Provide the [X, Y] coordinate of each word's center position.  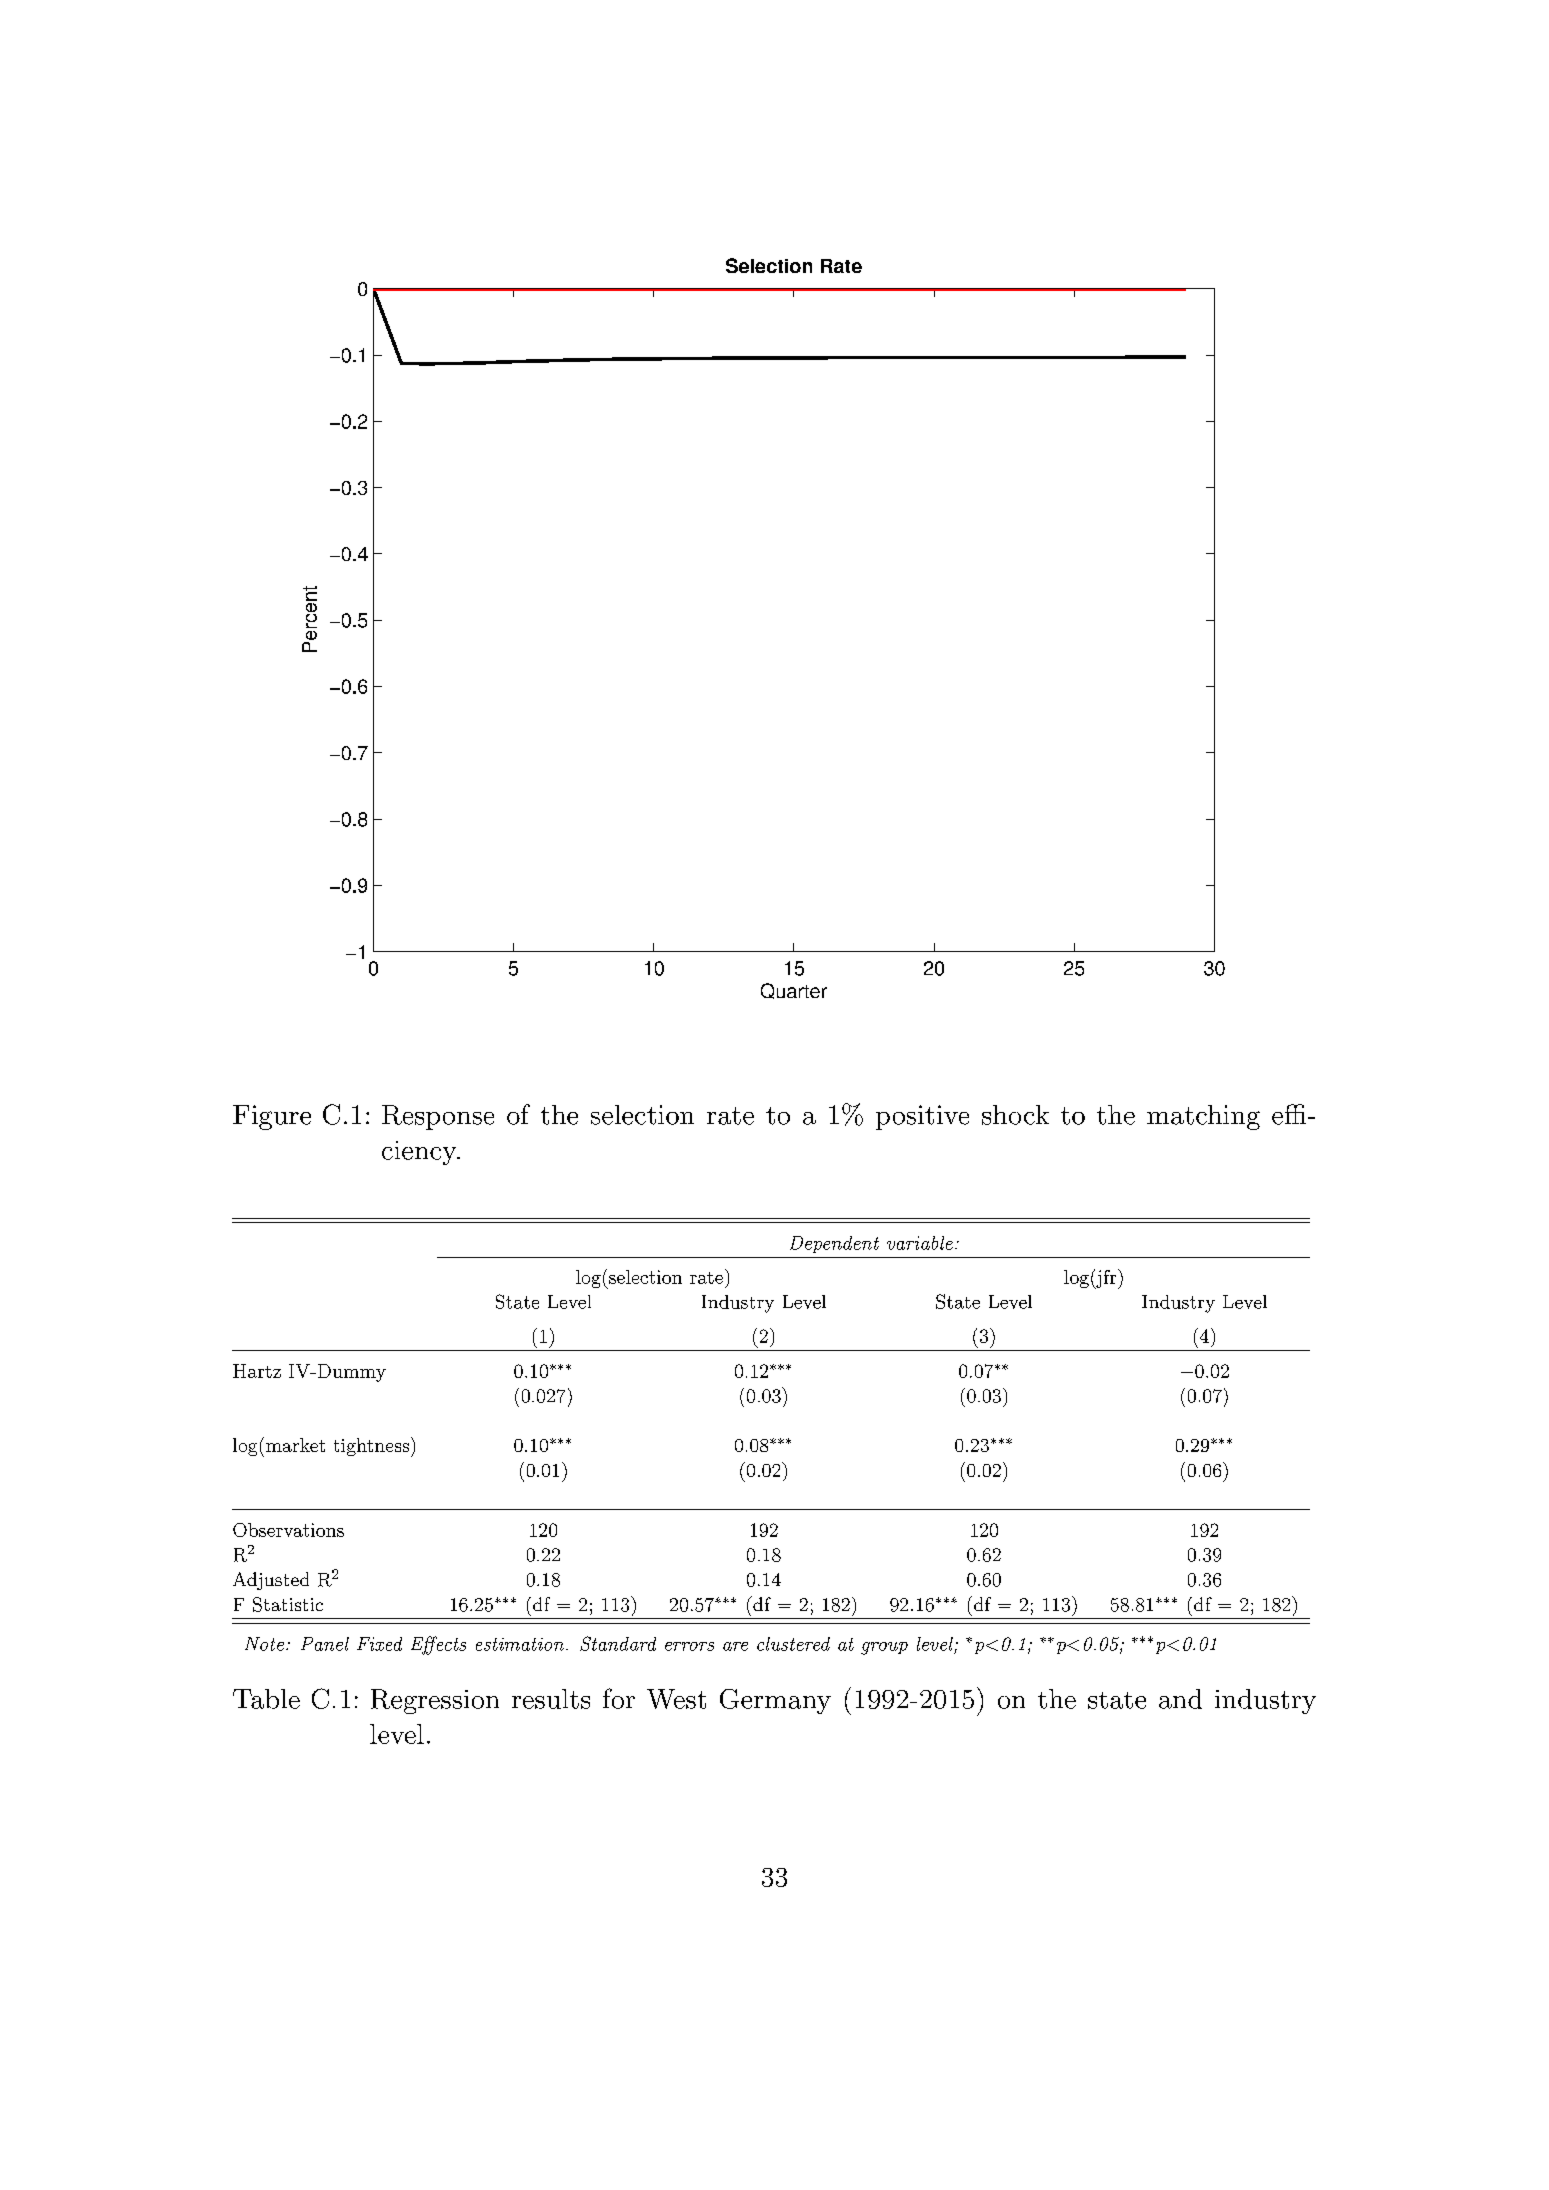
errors [689, 1646]
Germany [775, 1701]
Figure [272, 1117]
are [735, 1646]
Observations [288, 1530]
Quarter [794, 991]
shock [1015, 1115]
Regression [435, 1701]
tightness [371, 1447]
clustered [793, 1644]
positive [922, 1117]
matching [1203, 1117]
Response [438, 1117]
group [884, 1648]
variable [920, 1243]
